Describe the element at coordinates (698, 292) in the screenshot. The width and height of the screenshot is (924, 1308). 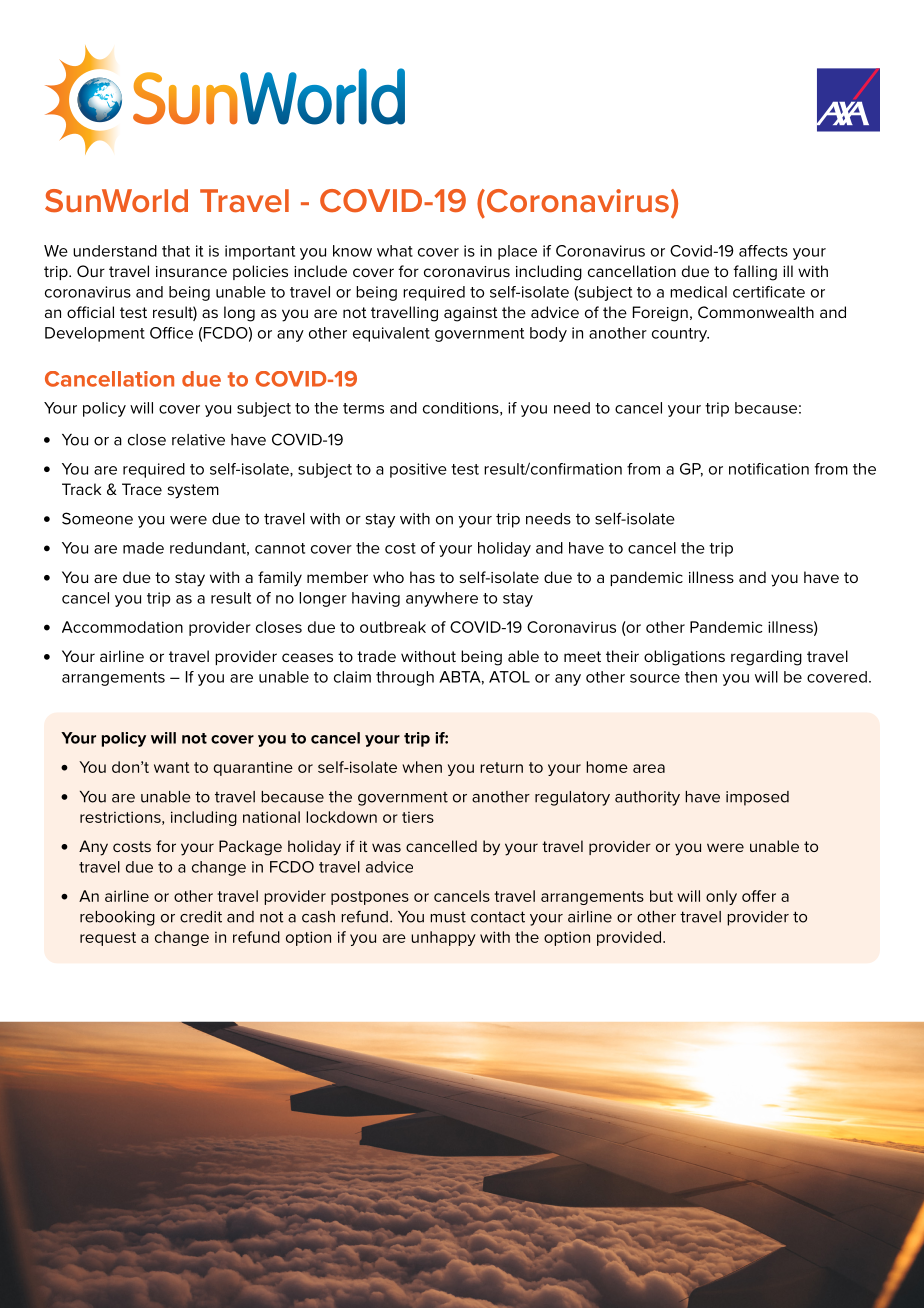
I see `medical` at that location.
